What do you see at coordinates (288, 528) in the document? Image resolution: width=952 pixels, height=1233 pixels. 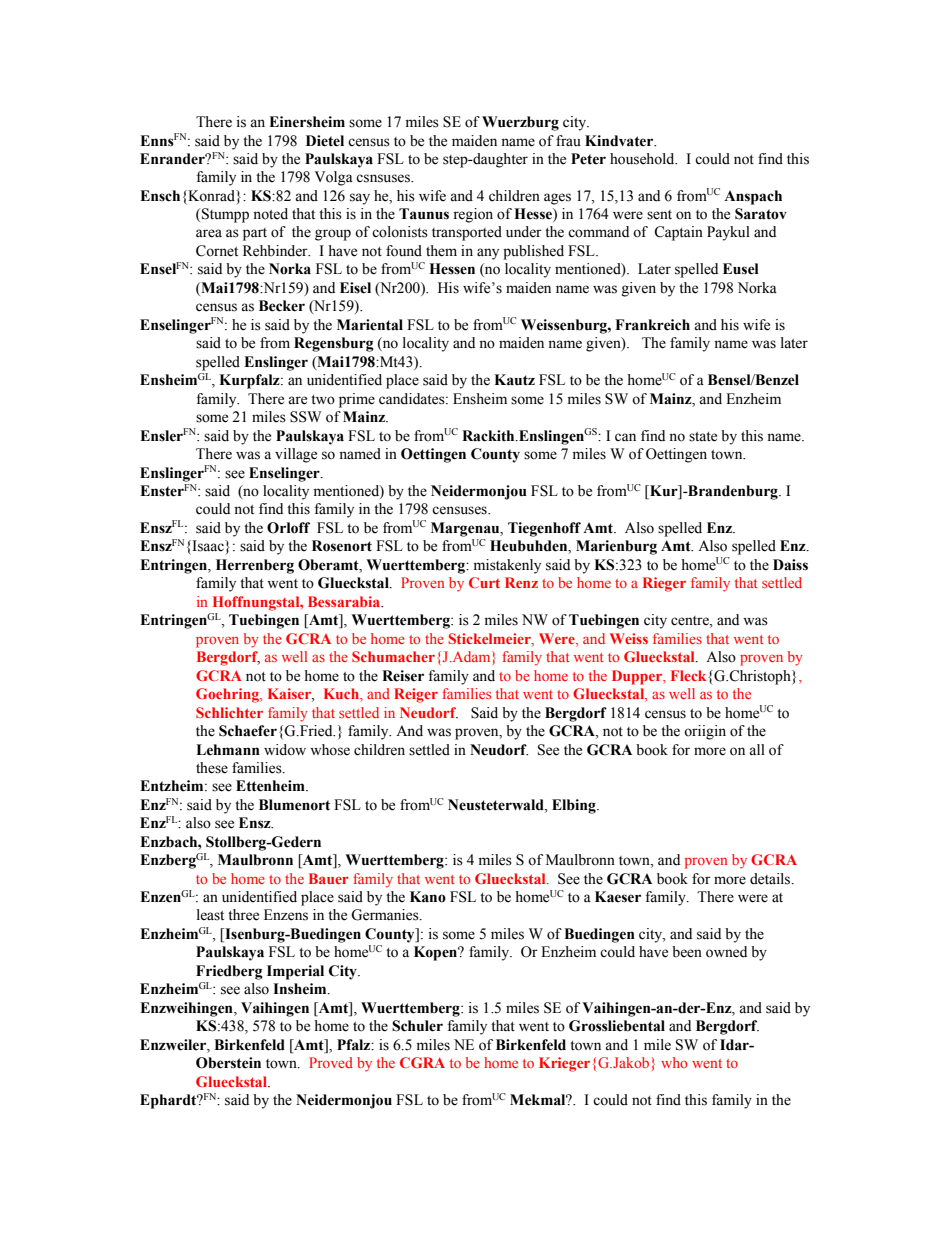 I see `Orloff` at bounding box center [288, 528].
